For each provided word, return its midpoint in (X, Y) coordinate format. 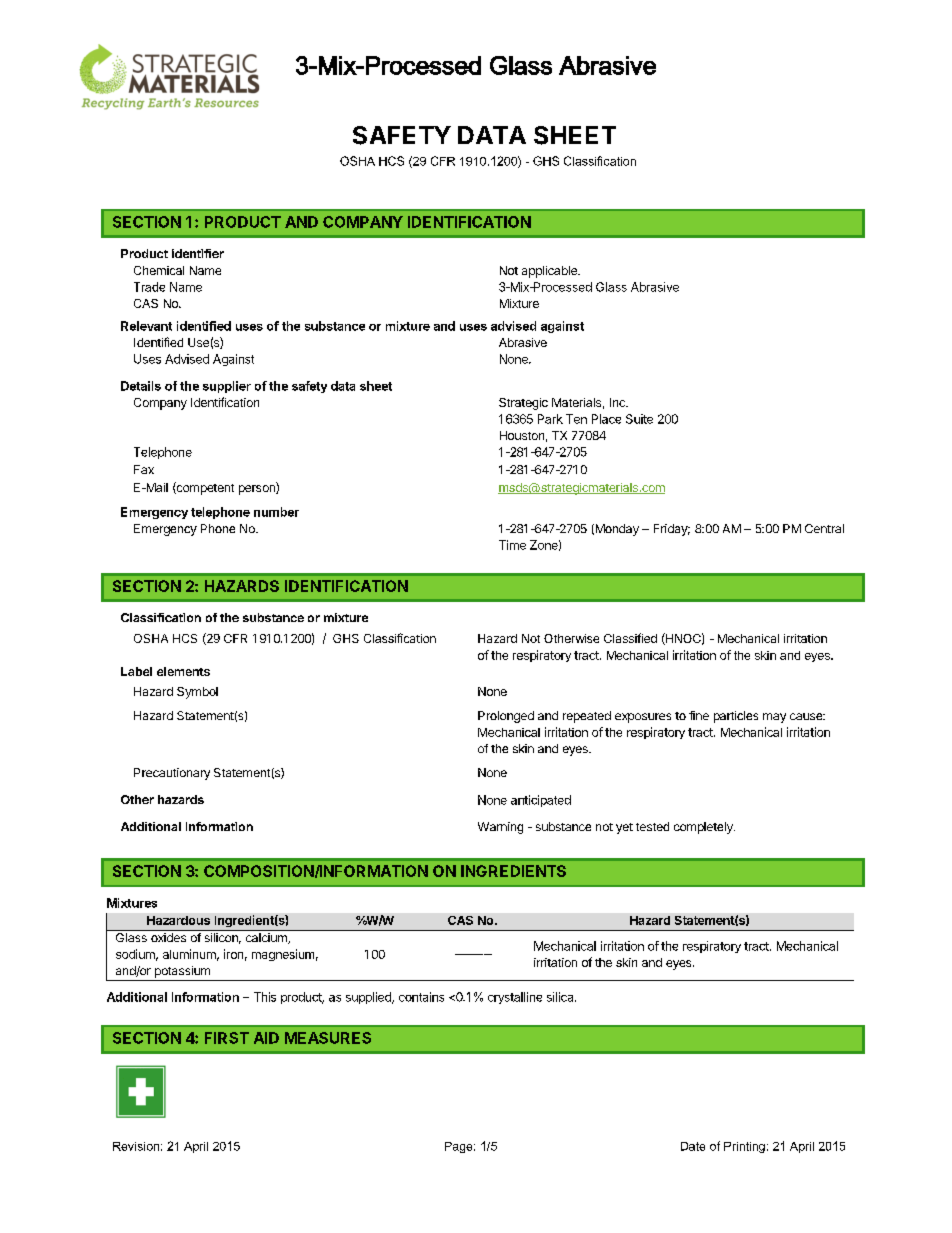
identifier (198, 253)
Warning (500, 828)
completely (704, 828)
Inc (618, 402)
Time (512, 545)
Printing (744, 1147)
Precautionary (172, 774)
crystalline (515, 998)
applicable (550, 272)
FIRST (227, 1038)
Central (824, 528)
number (276, 512)
